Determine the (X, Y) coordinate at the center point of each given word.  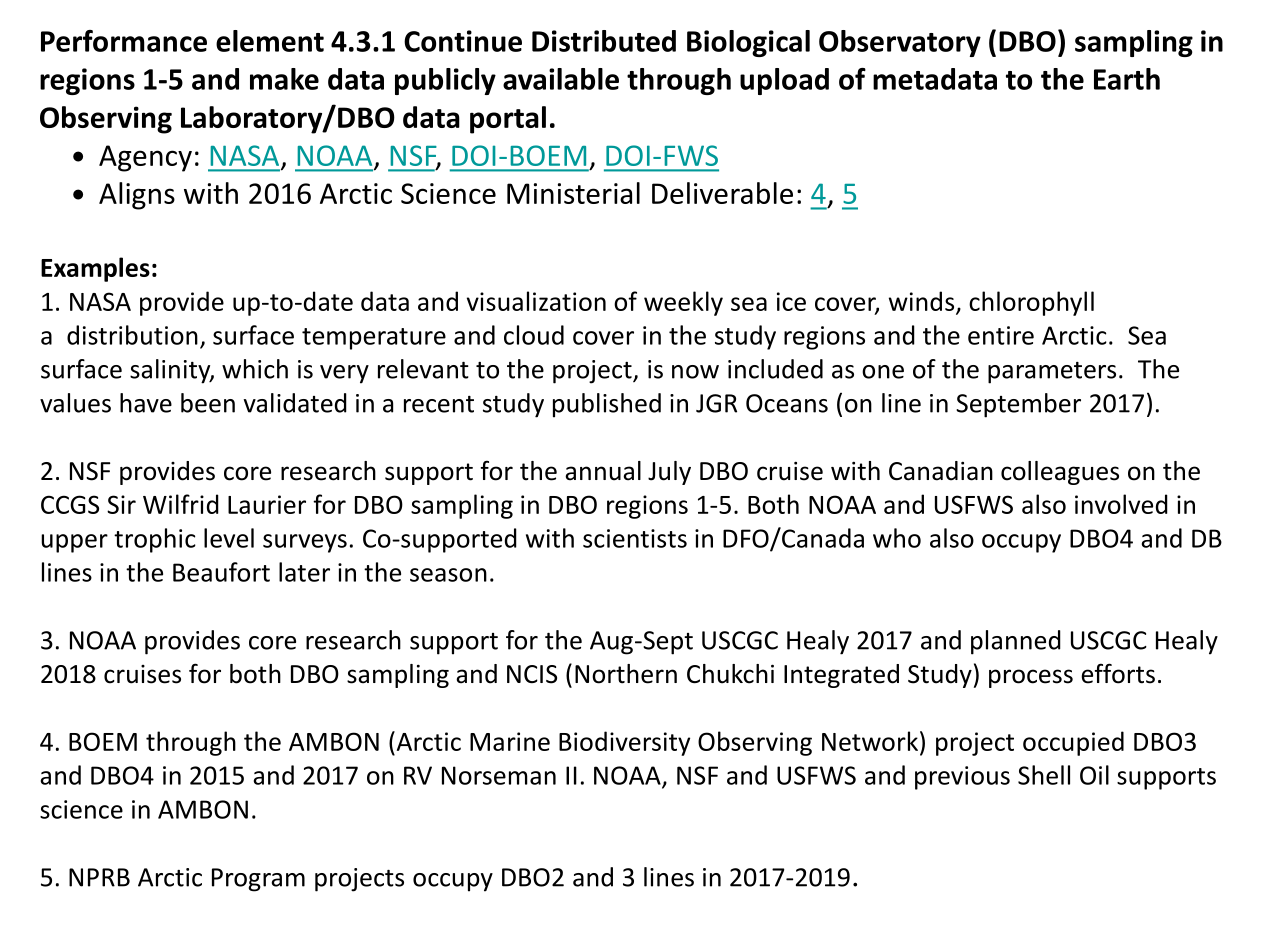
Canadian (941, 471)
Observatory (900, 43)
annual (603, 471)
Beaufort (221, 572)
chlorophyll (1031, 303)
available (561, 79)
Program (258, 880)
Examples (95, 269)
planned (1016, 642)
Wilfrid (181, 504)
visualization (536, 301)
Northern (626, 674)
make (284, 79)
